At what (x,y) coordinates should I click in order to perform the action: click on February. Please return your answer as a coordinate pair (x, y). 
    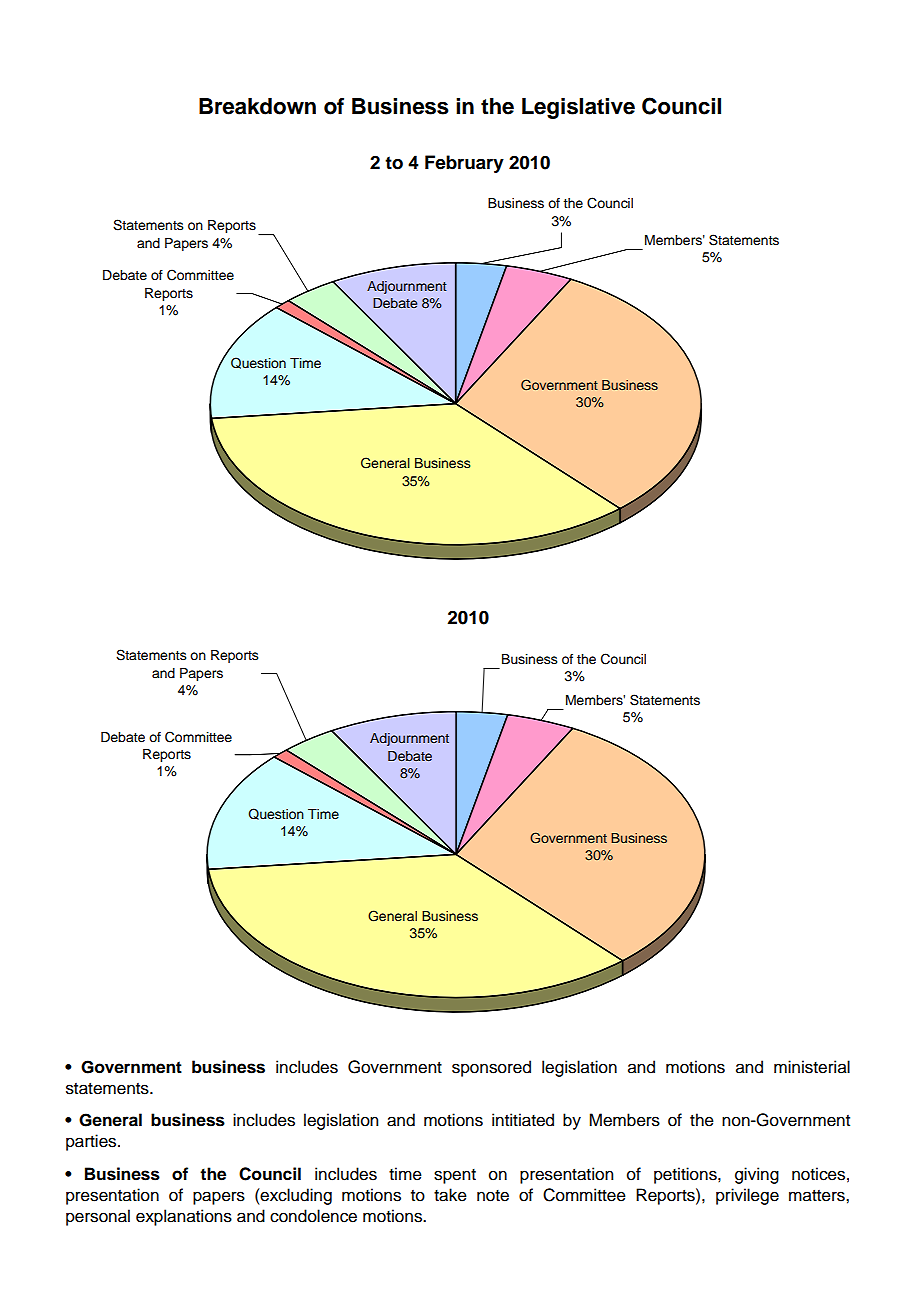
    Looking at the image, I should click on (464, 164).
